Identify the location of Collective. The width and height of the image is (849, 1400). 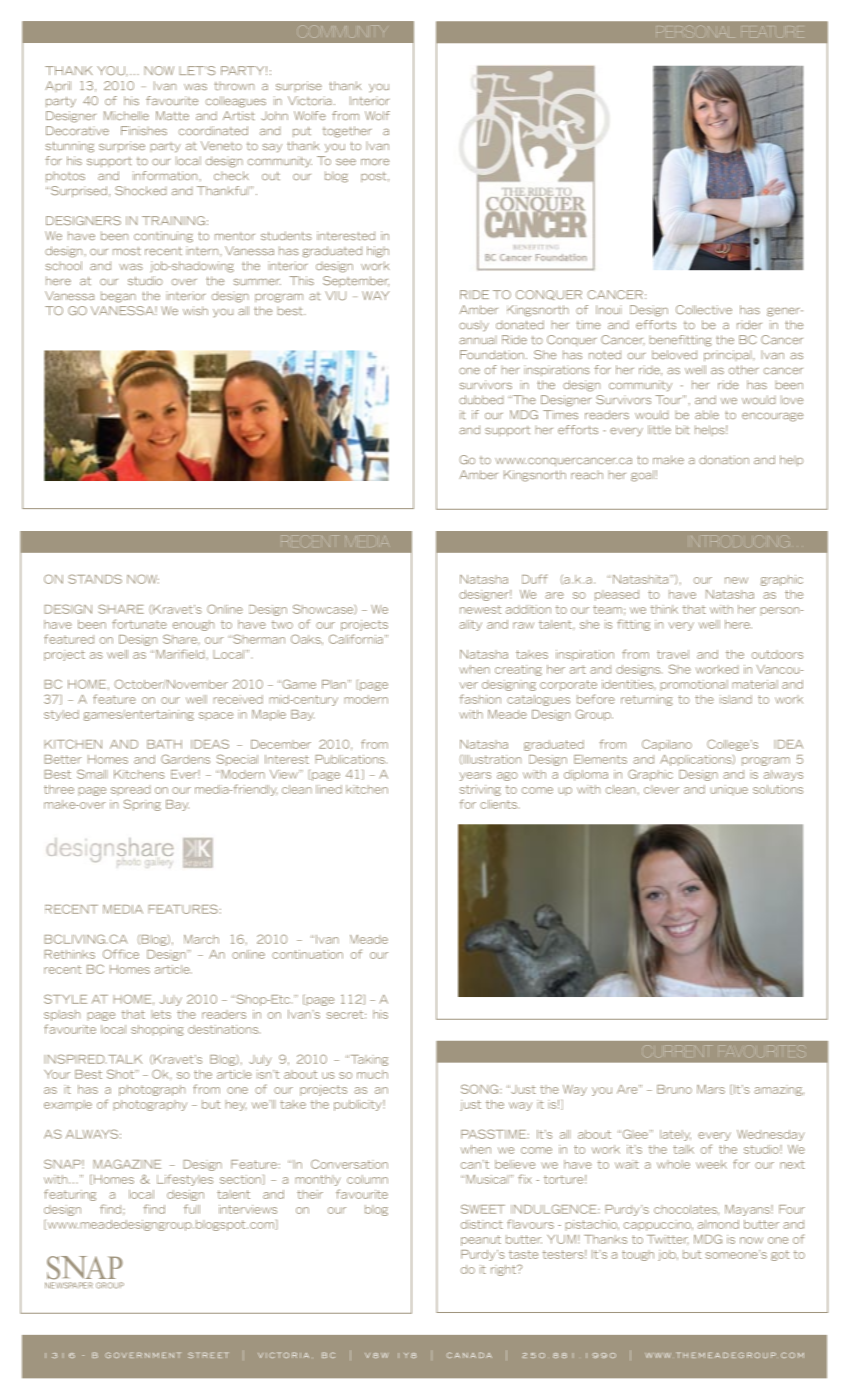
(704, 309).
